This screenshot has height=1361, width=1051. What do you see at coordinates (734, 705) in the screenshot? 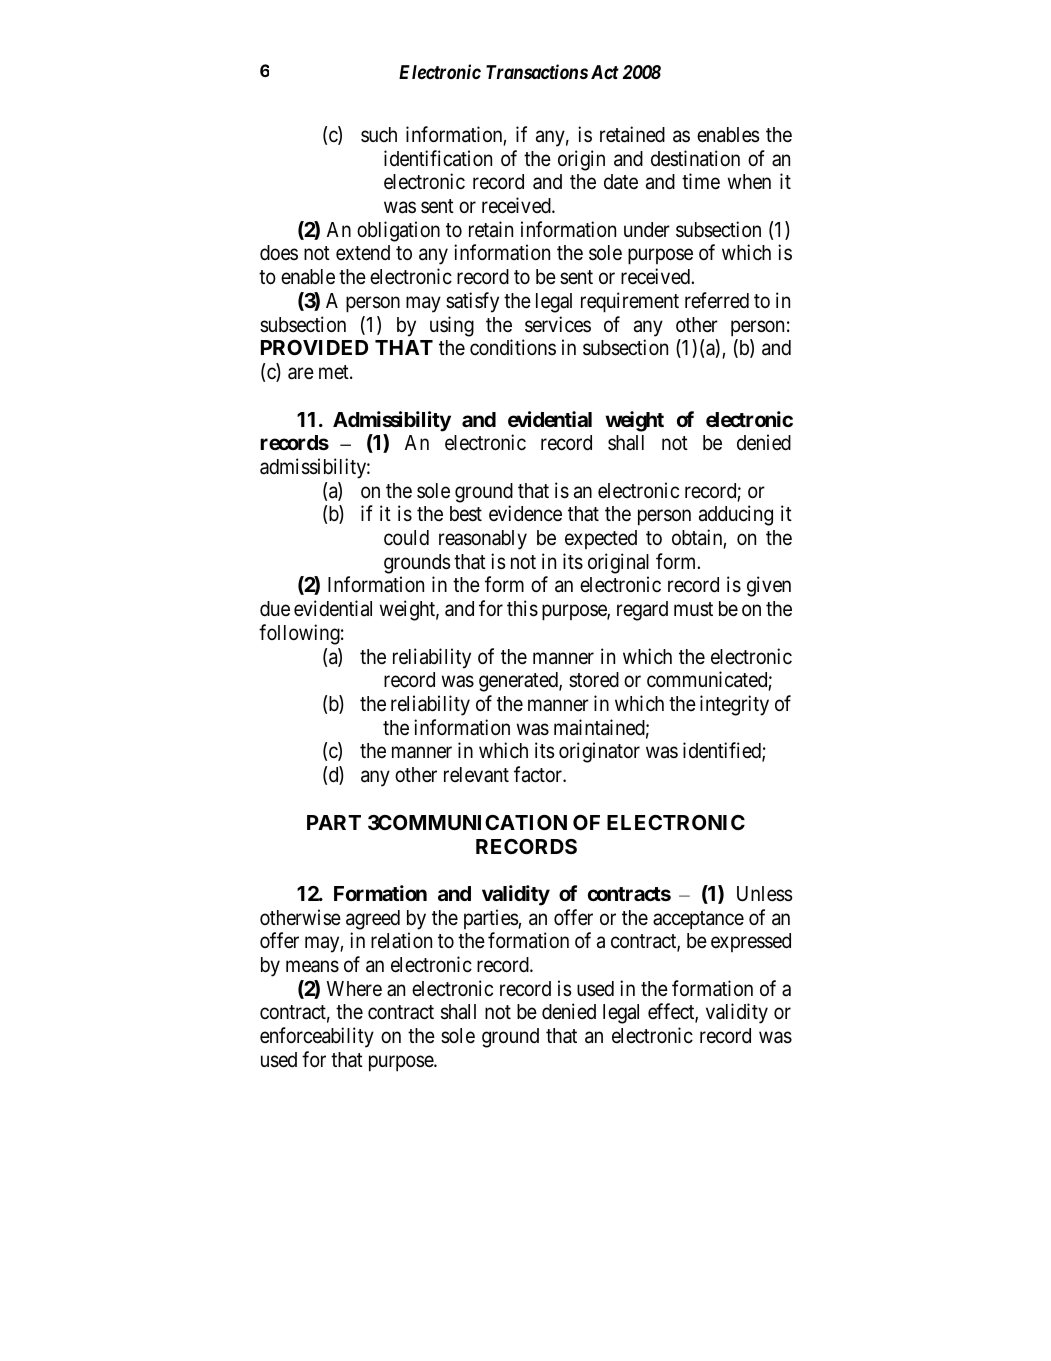
I see `integrity` at bounding box center [734, 705].
